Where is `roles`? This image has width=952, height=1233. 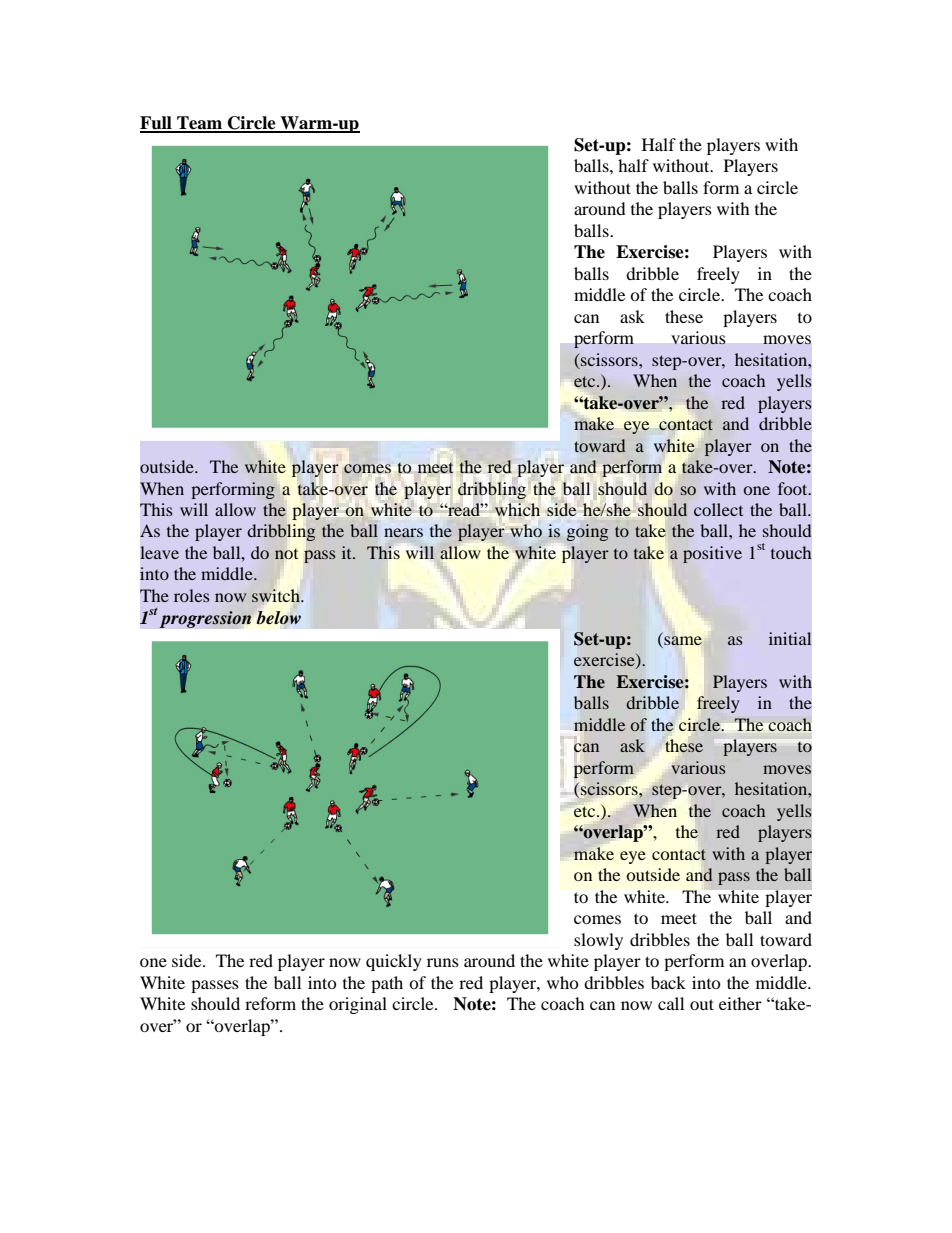 roles is located at coordinates (192, 595).
